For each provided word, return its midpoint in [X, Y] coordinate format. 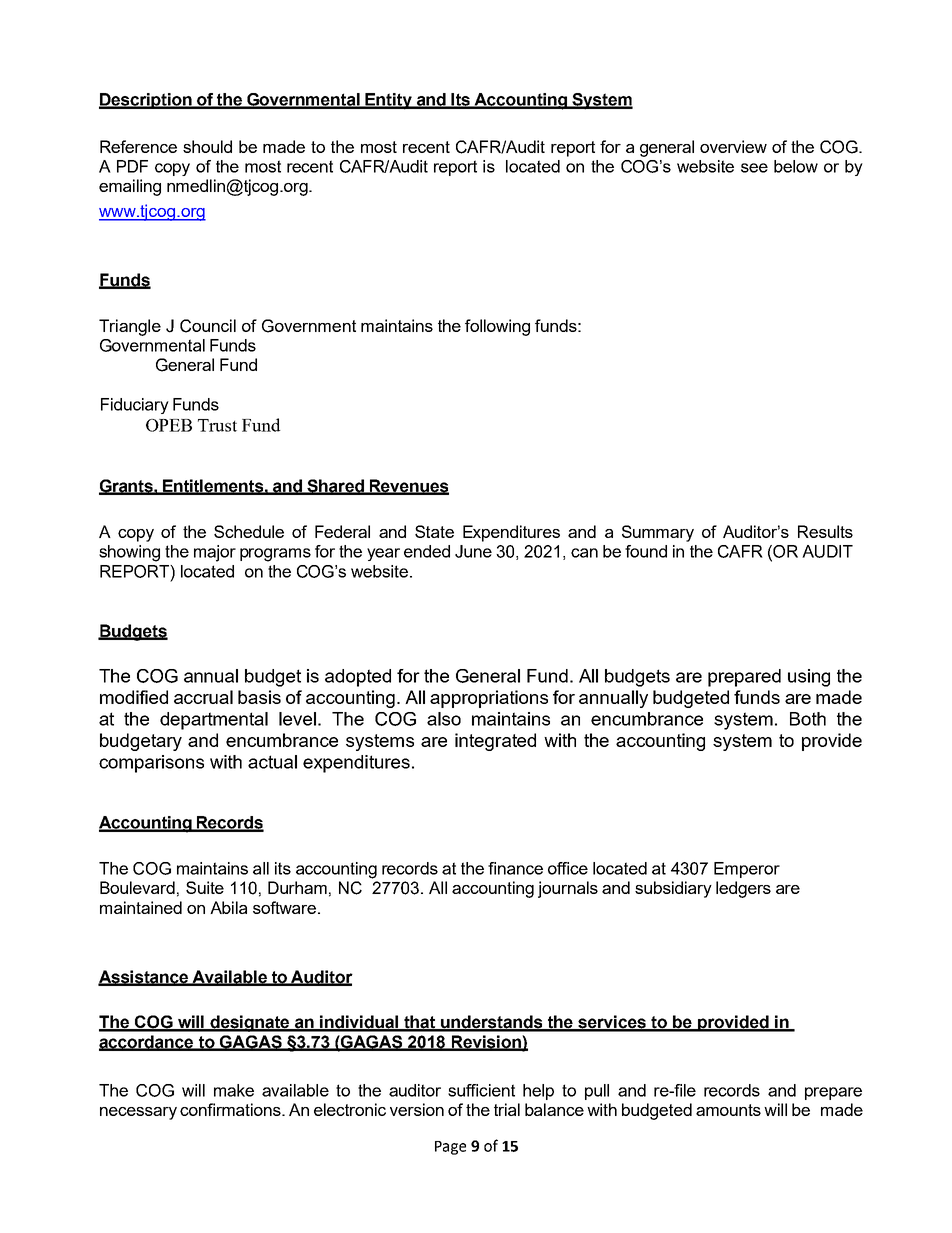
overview [733, 146]
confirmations [231, 1109]
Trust [217, 425]
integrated [495, 742]
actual [272, 762]
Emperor [747, 870]
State [434, 531]
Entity [389, 101]
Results [825, 531]
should [207, 146]
